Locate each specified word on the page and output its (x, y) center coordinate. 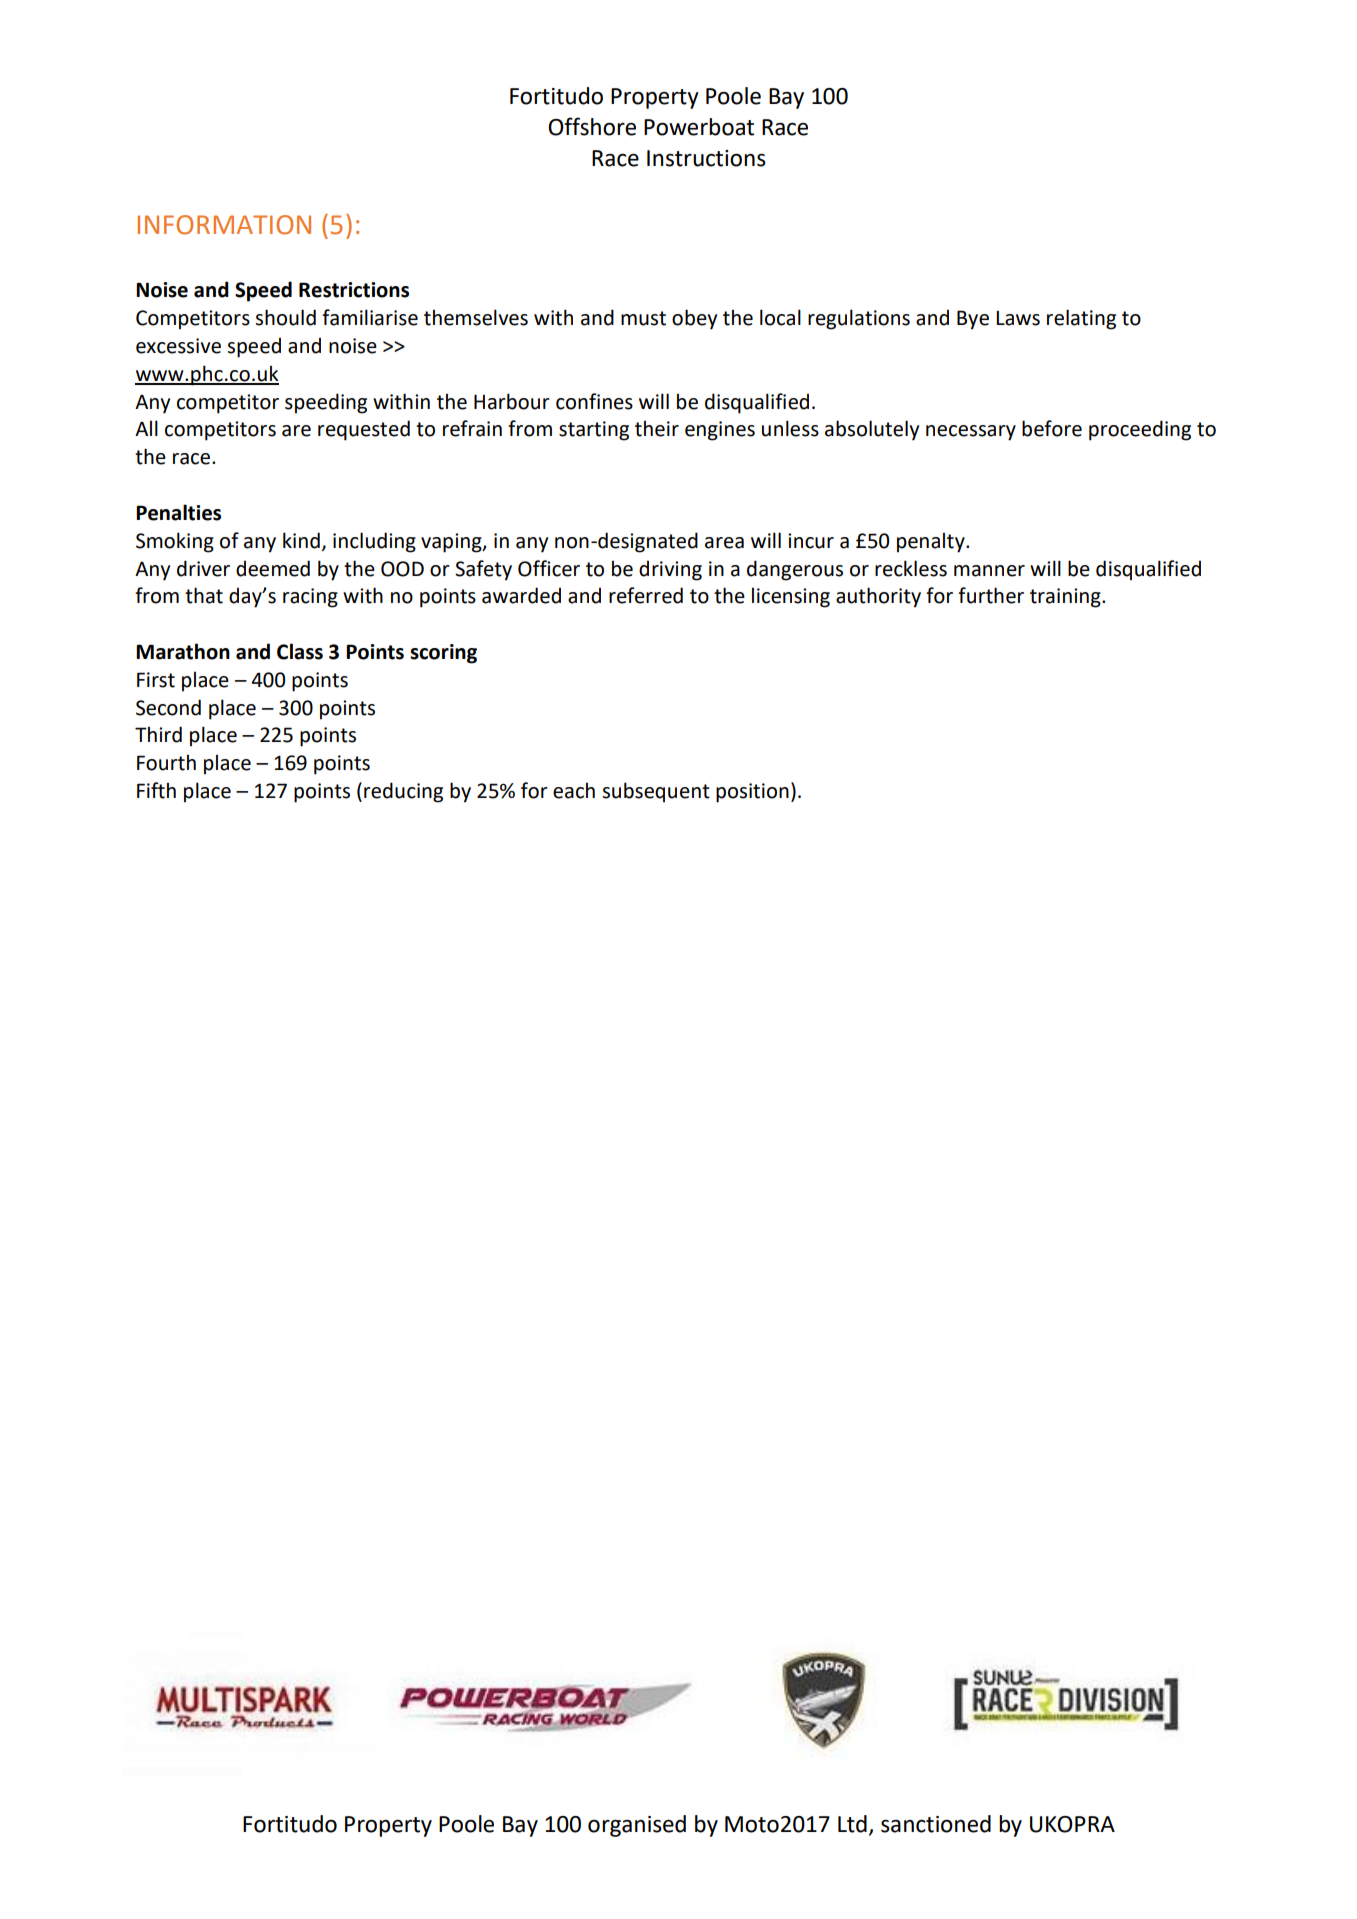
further (991, 595)
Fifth (156, 790)
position (752, 793)
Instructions (706, 158)
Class (300, 651)
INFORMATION (224, 225)
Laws (1018, 318)
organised (637, 1826)
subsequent (656, 792)
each (574, 790)
